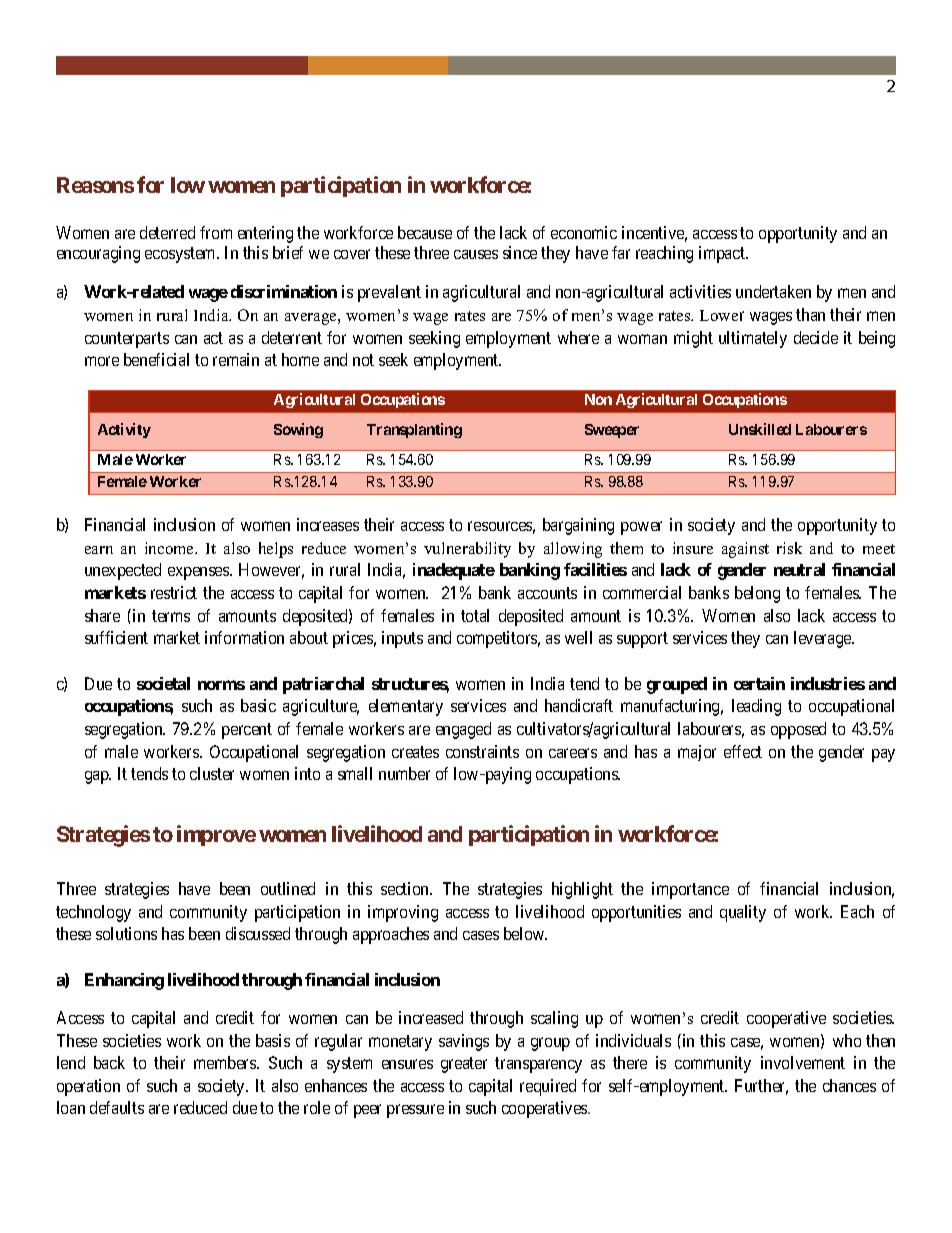  I want to click on vulnerability, so click(467, 550).
